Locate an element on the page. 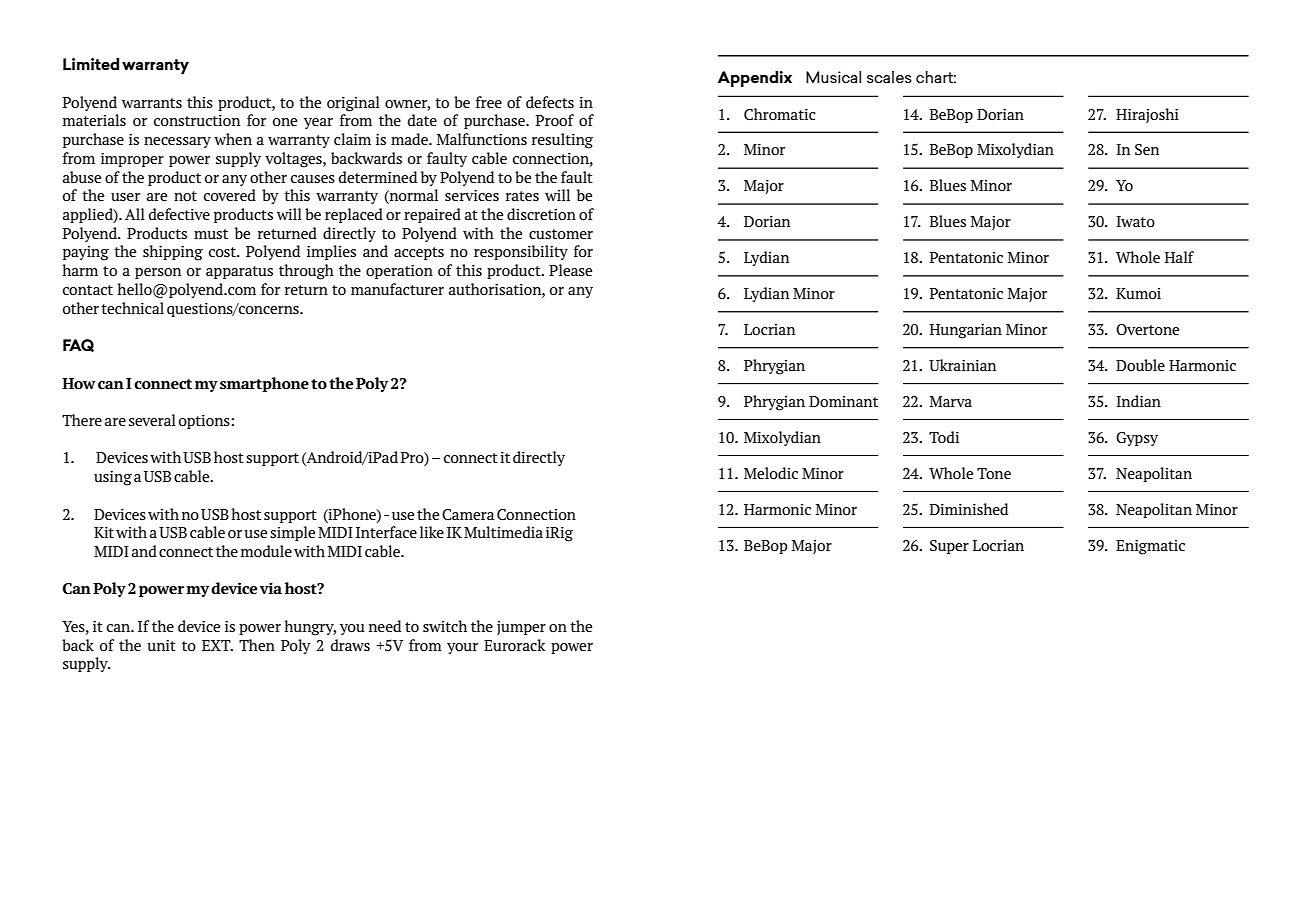 Image resolution: width=1311 pixels, height=924 pixels. EXT is located at coordinates (217, 645).
